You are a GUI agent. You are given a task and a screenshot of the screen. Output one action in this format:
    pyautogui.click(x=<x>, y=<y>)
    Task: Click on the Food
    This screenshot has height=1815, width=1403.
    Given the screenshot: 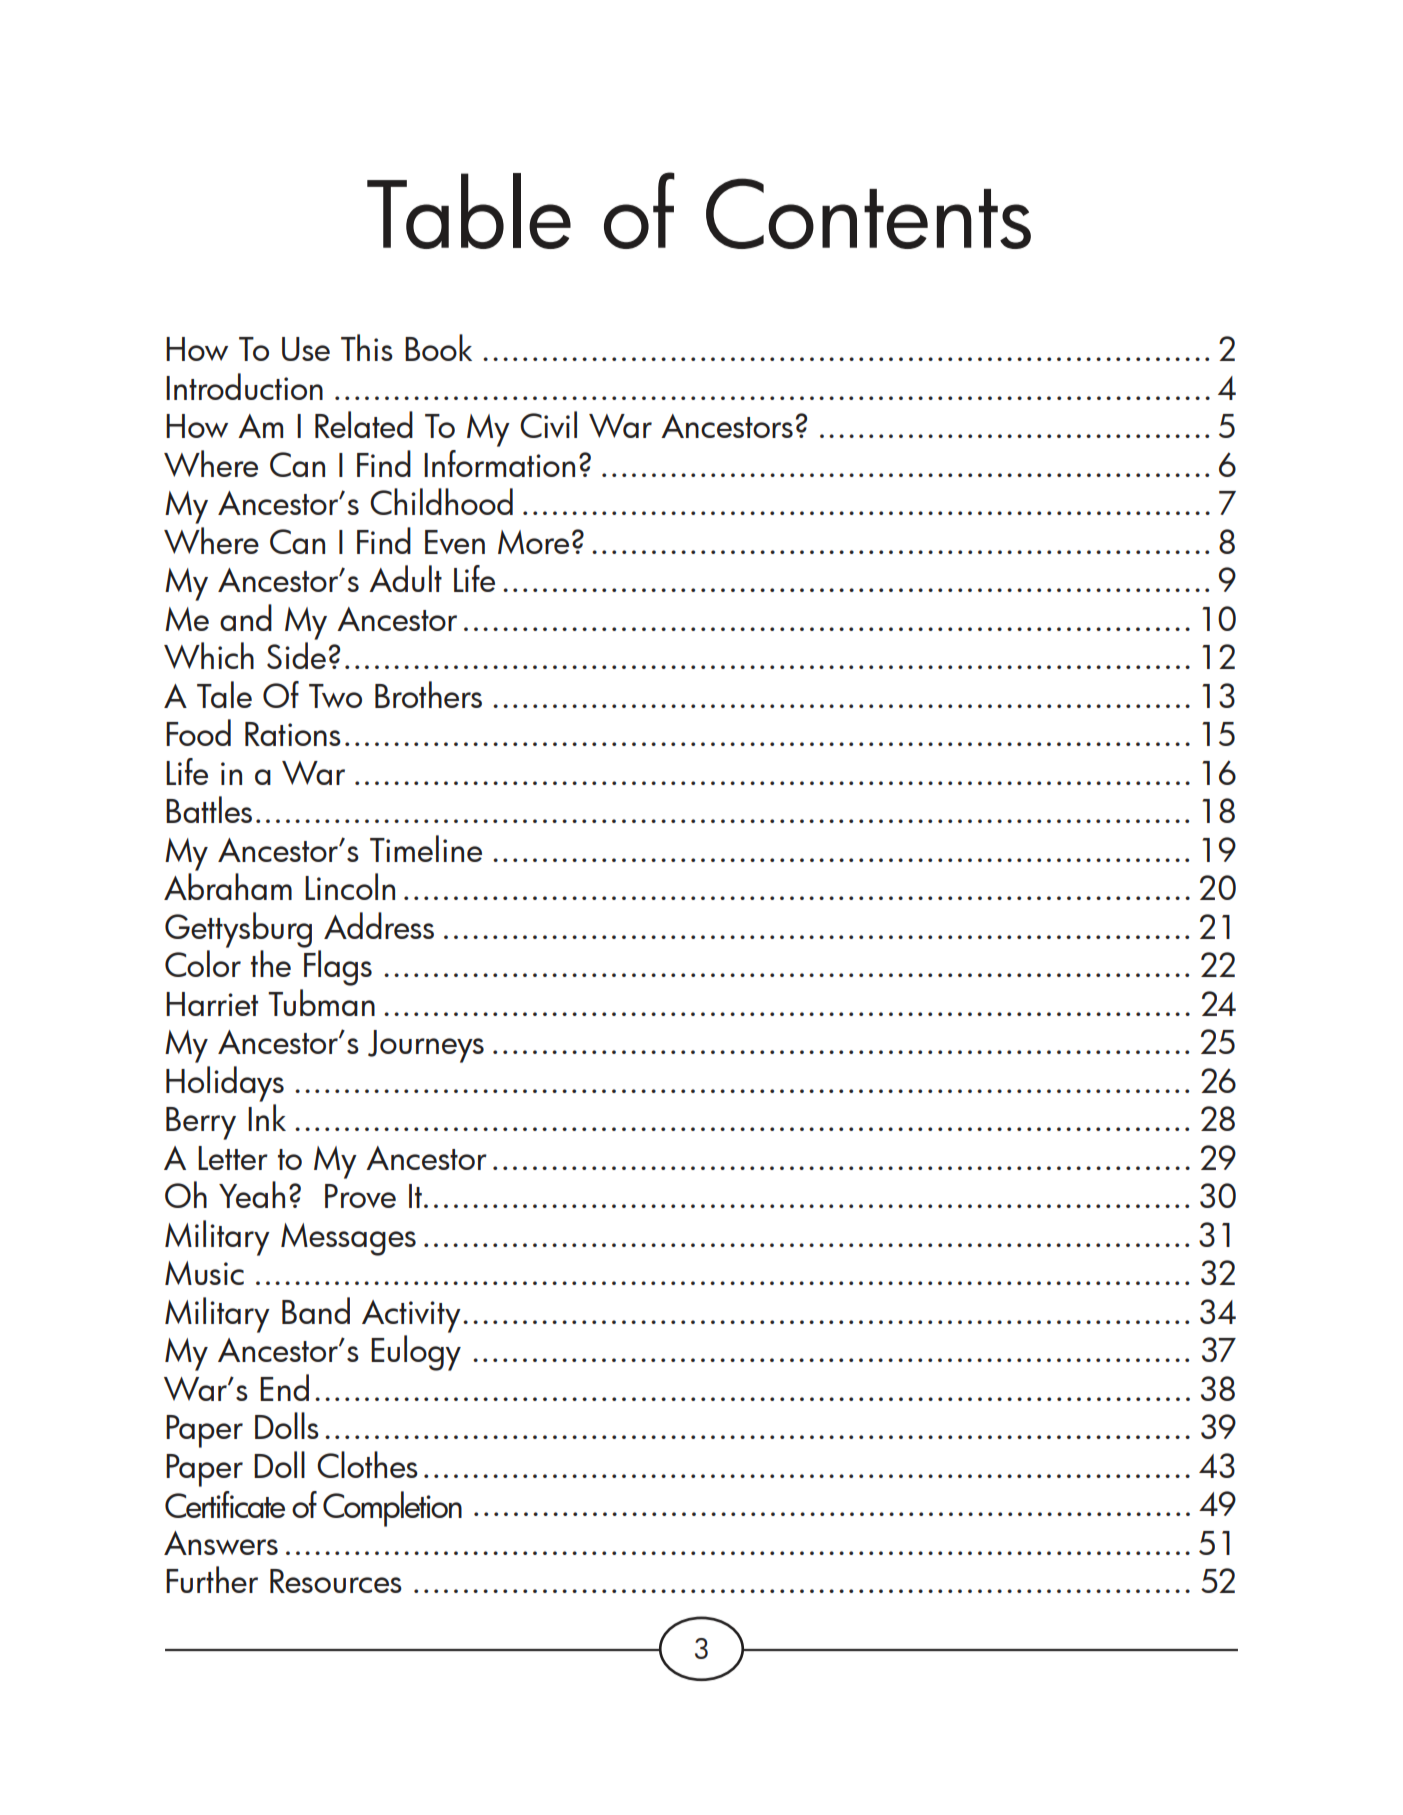 What is the action you would take?
    pyautogui.click(x=198, y=732)
